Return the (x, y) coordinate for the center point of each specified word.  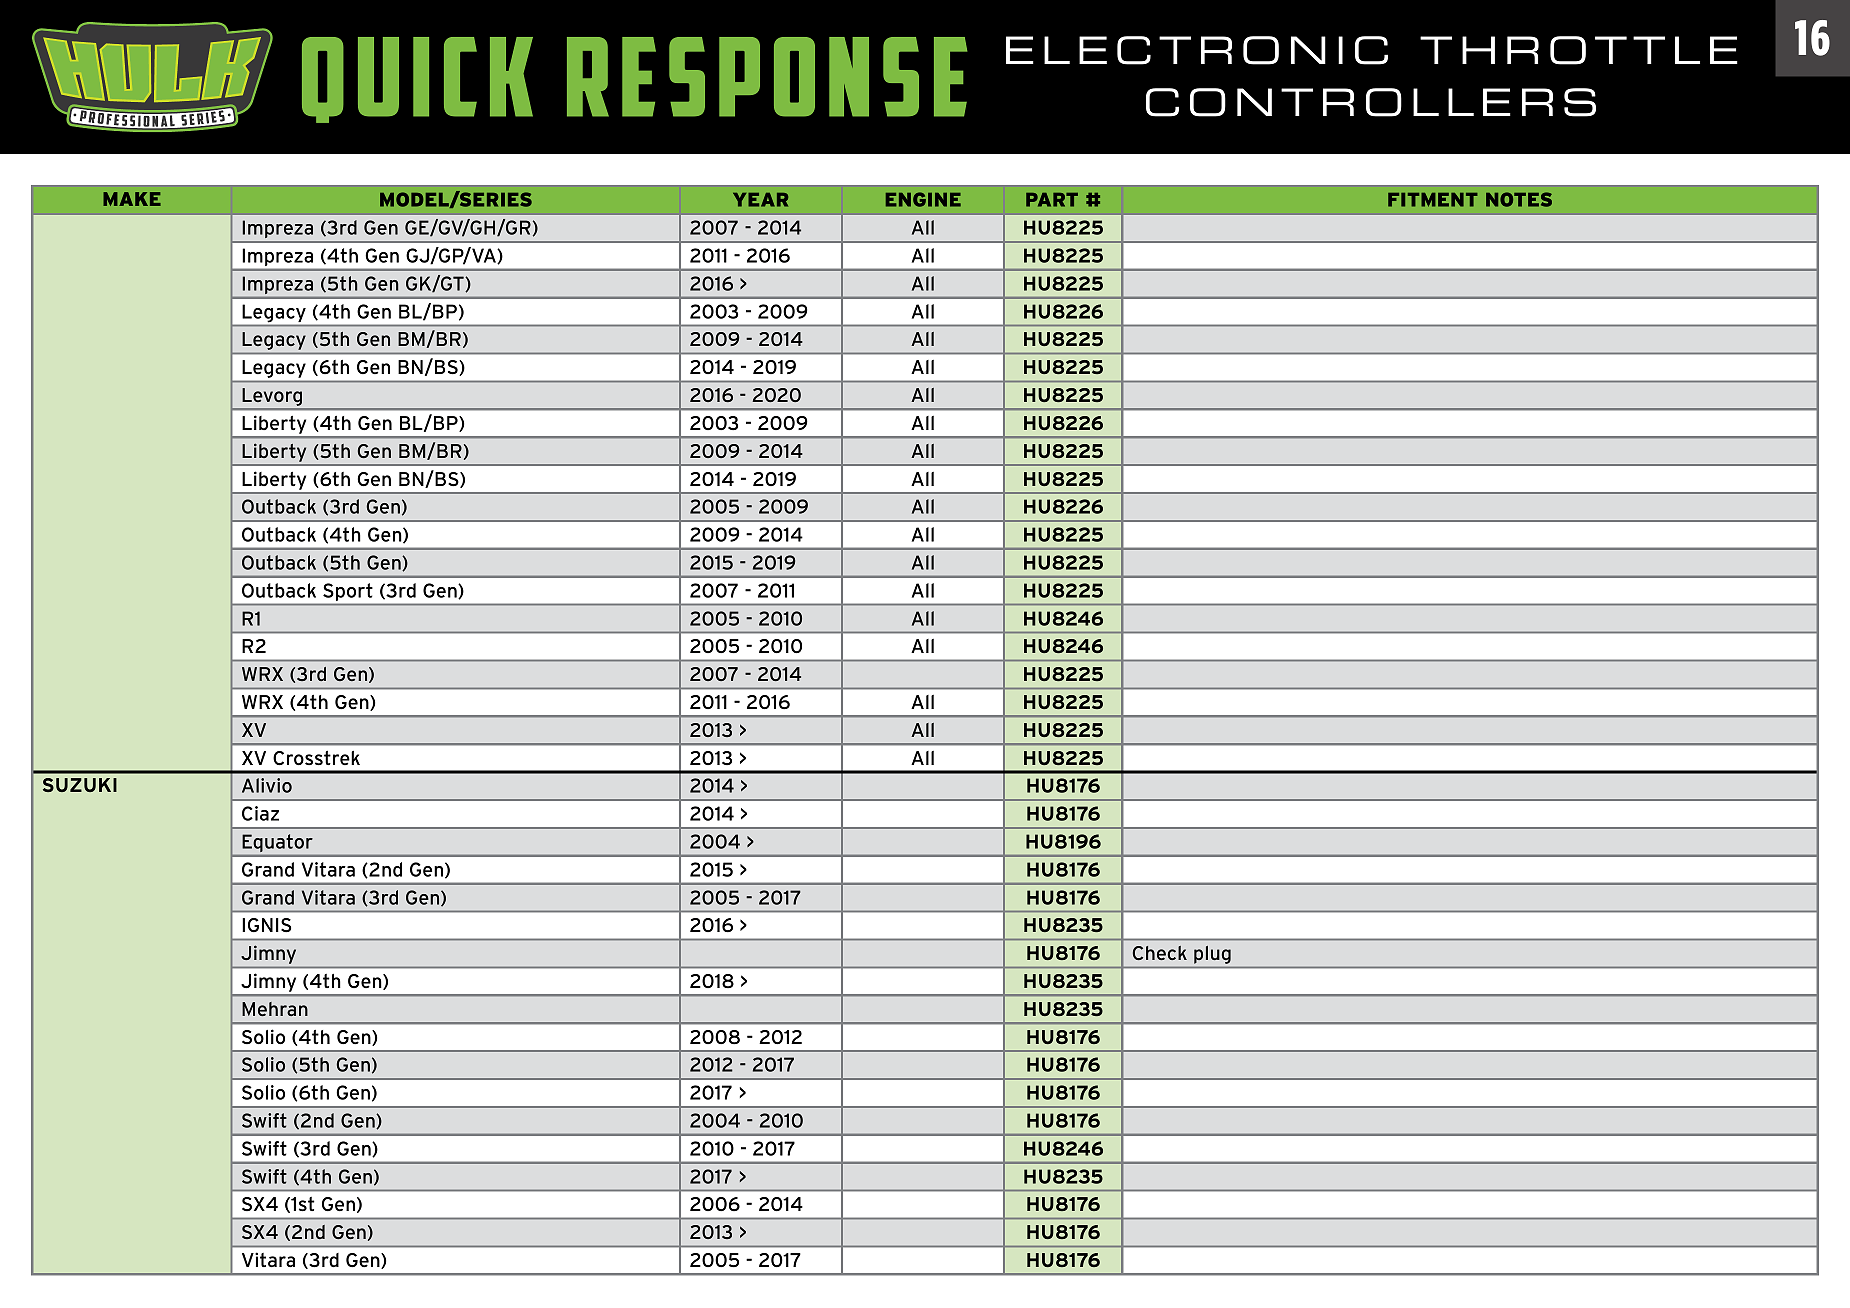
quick (417, 80)
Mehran (275, 1009)
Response (767, 77)
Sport (347, 592)
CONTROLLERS (1371, 102)
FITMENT (1433, 200)
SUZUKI (80, 785)
